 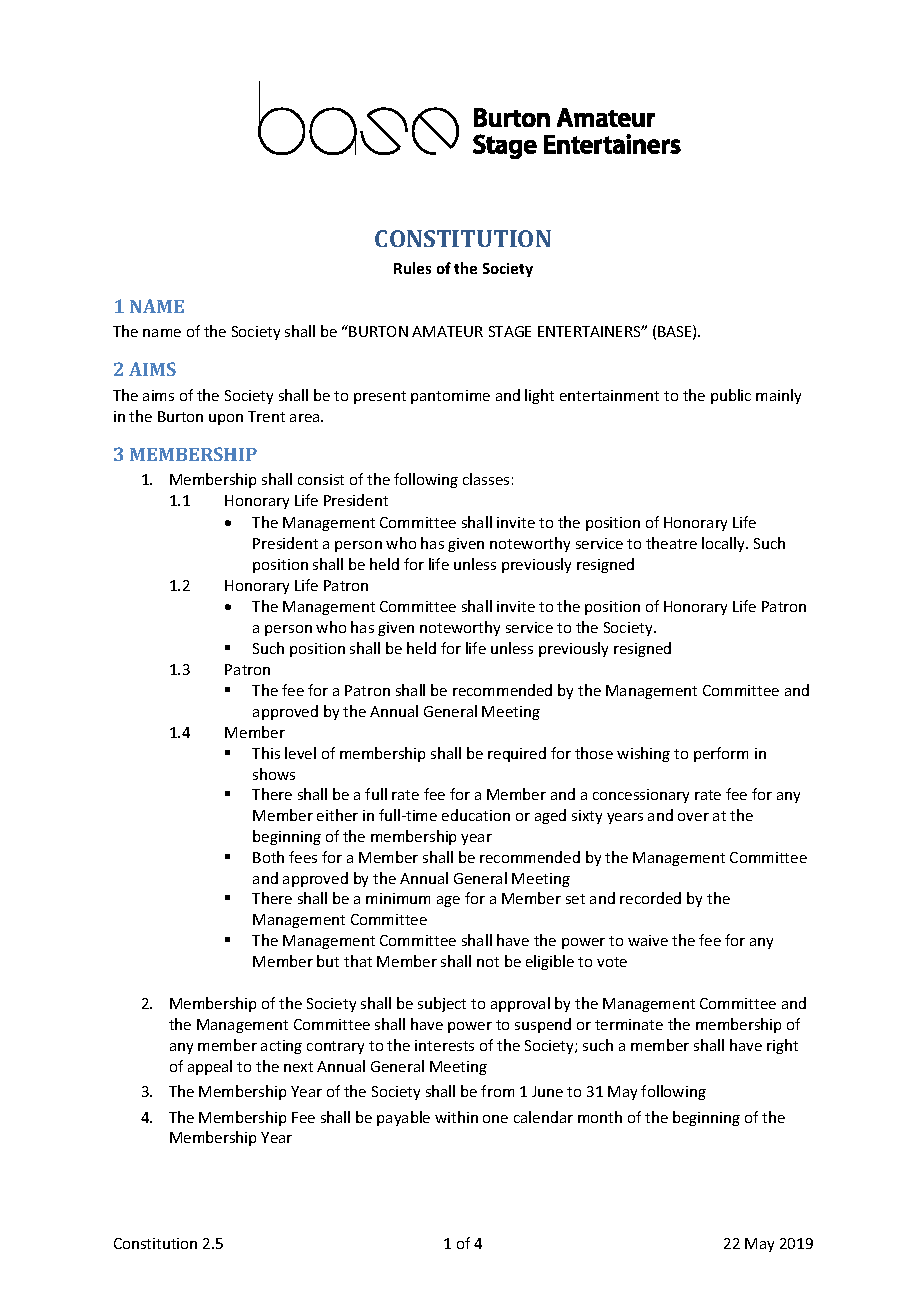 What do you see at coordinates (497, 1091) in the screenshot?
I see `from` at bounding box center [497, 1091].
